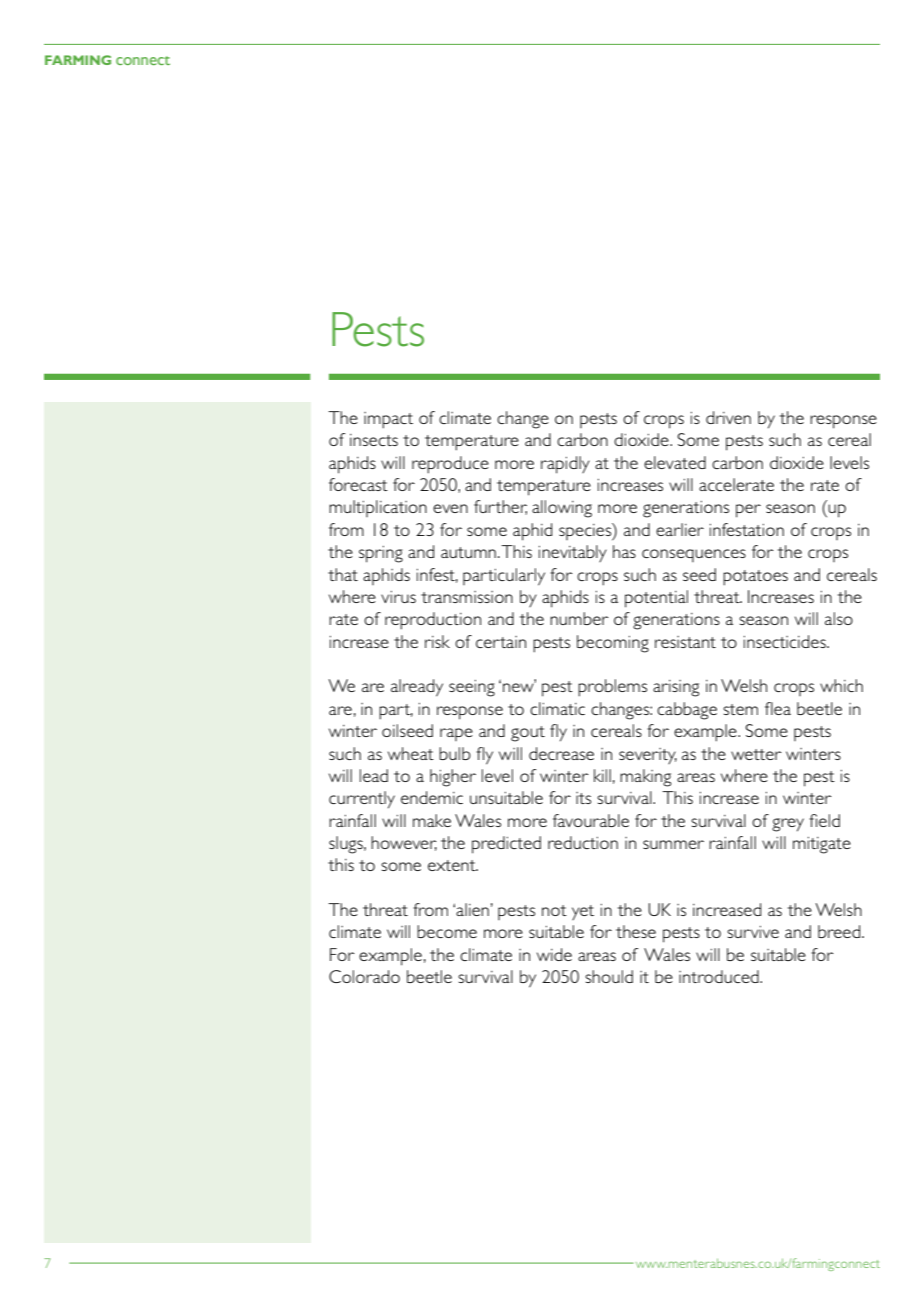 This screenshot has width=924, height=1308. What do you see at coordinates (404, 843) in the screenshot?
I see `however` at bounding box center [404, 843].
